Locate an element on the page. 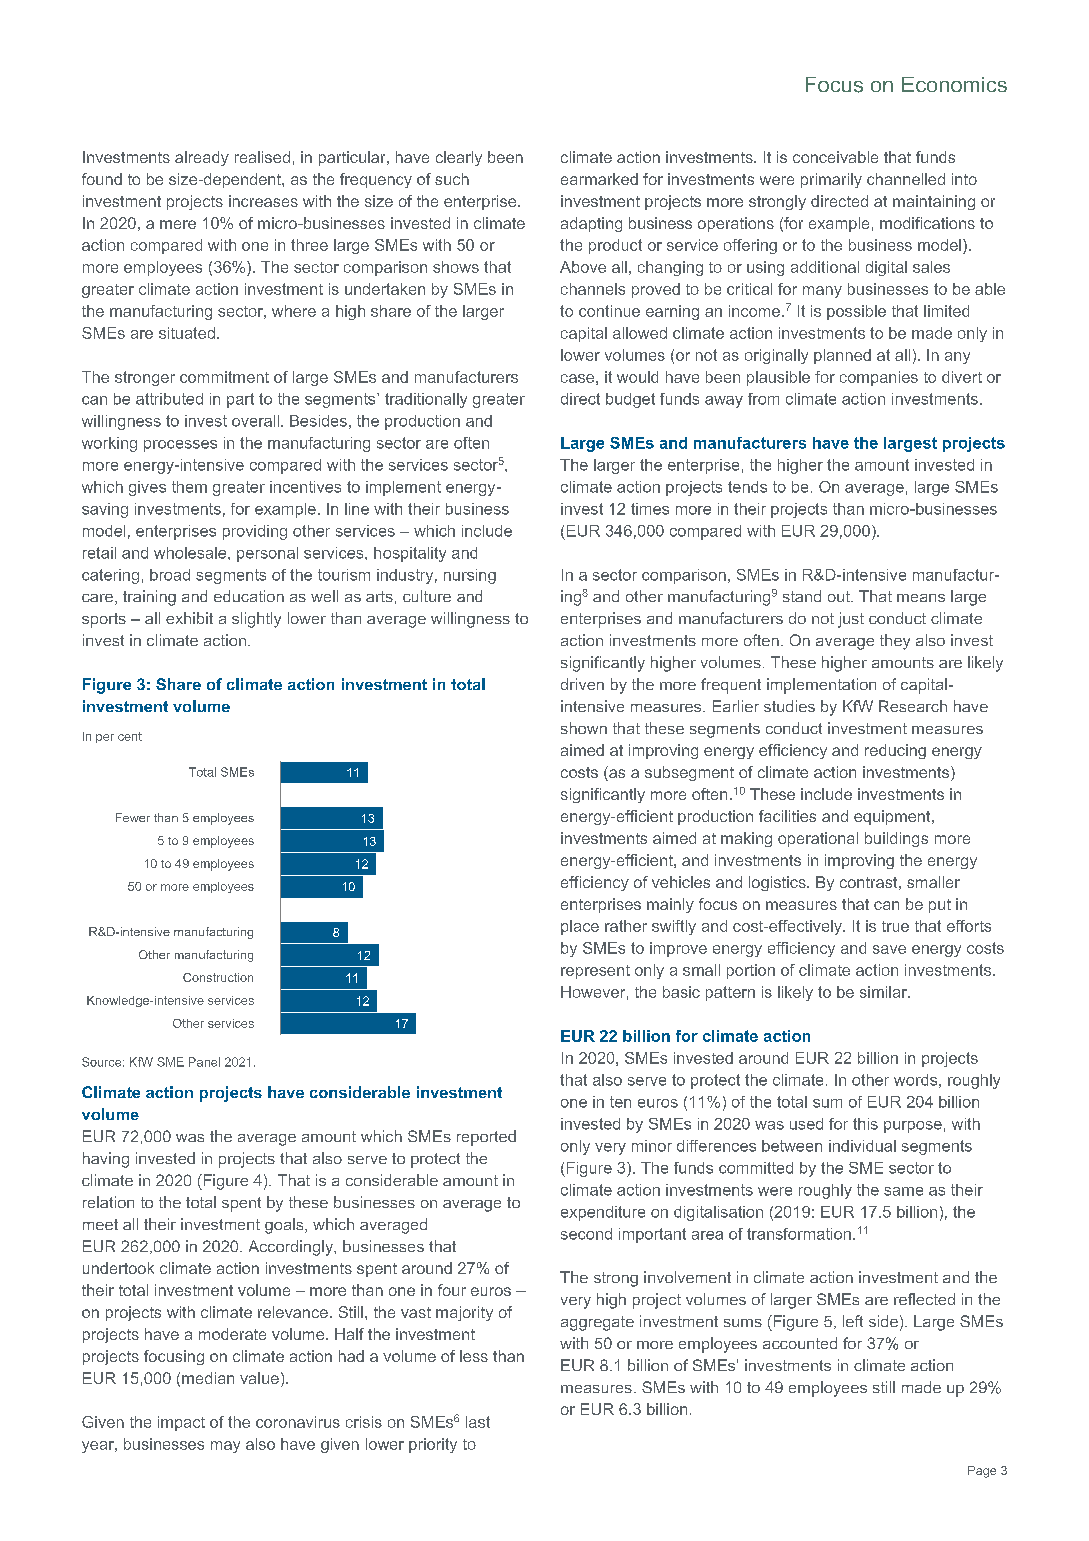 This image has width=1089, height=1541. reducing is located at coordinates (895, 751).
